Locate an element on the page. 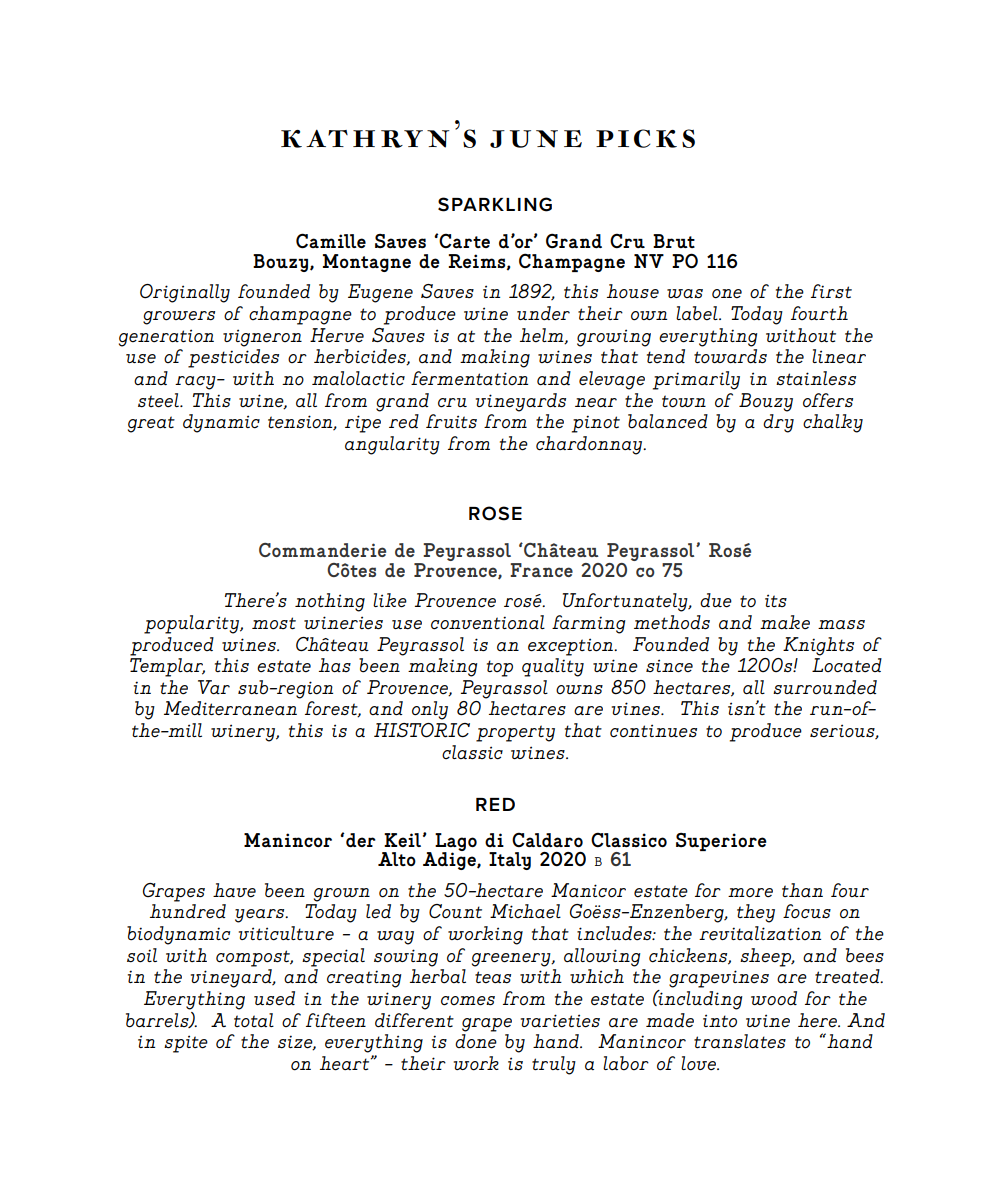 This image has height=1204, width=991. conventional is located at coordinates (488, 622).
